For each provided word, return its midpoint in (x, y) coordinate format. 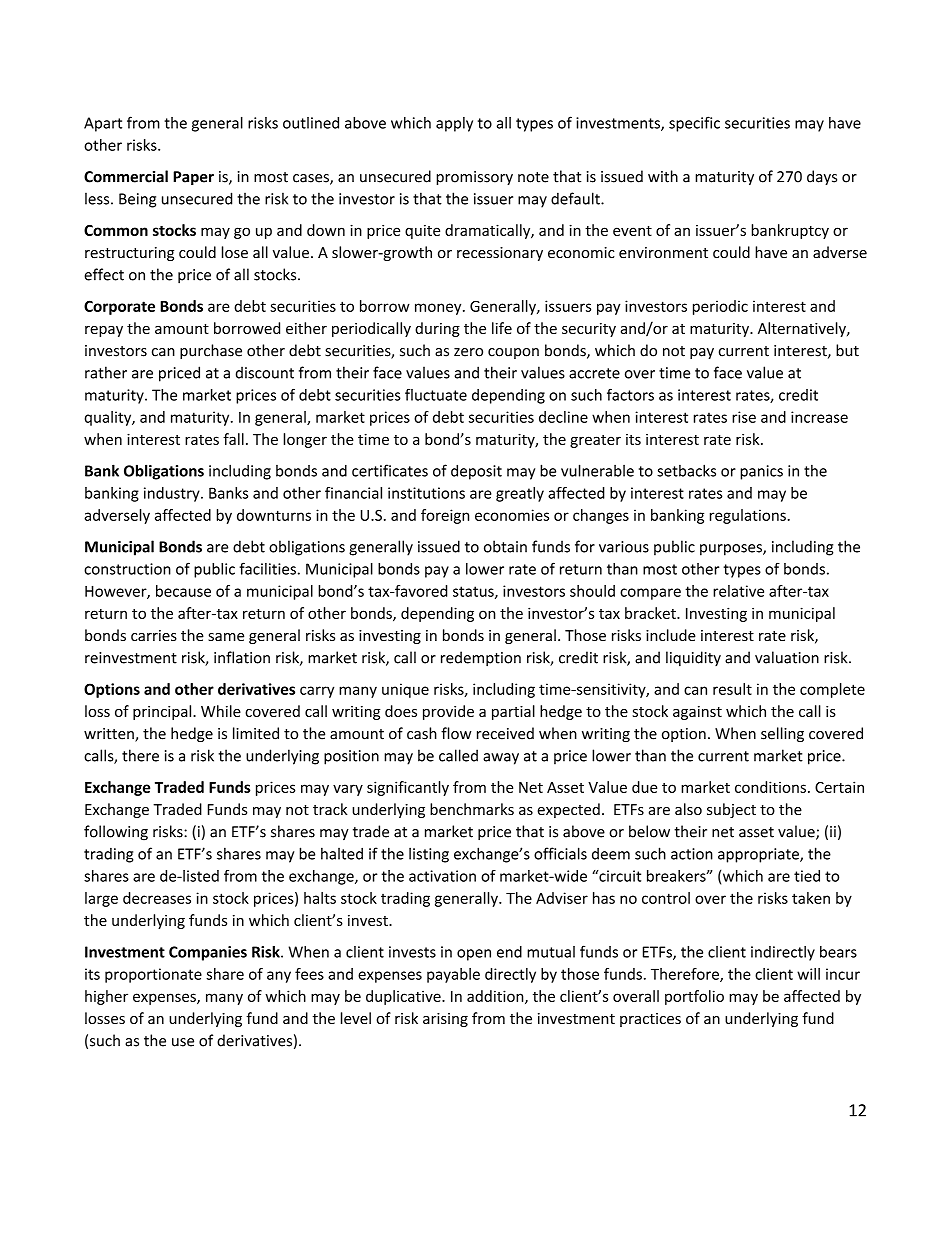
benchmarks (472, 809)
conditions (770, 787)
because (183, 591)
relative (738, 591)
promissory (474, 178)
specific (694, 124)
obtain (505, 546)
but (847, 350)
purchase (211, 351)
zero (468, 352)
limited (256, 733)
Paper (193, 178)
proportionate (153, 975)
